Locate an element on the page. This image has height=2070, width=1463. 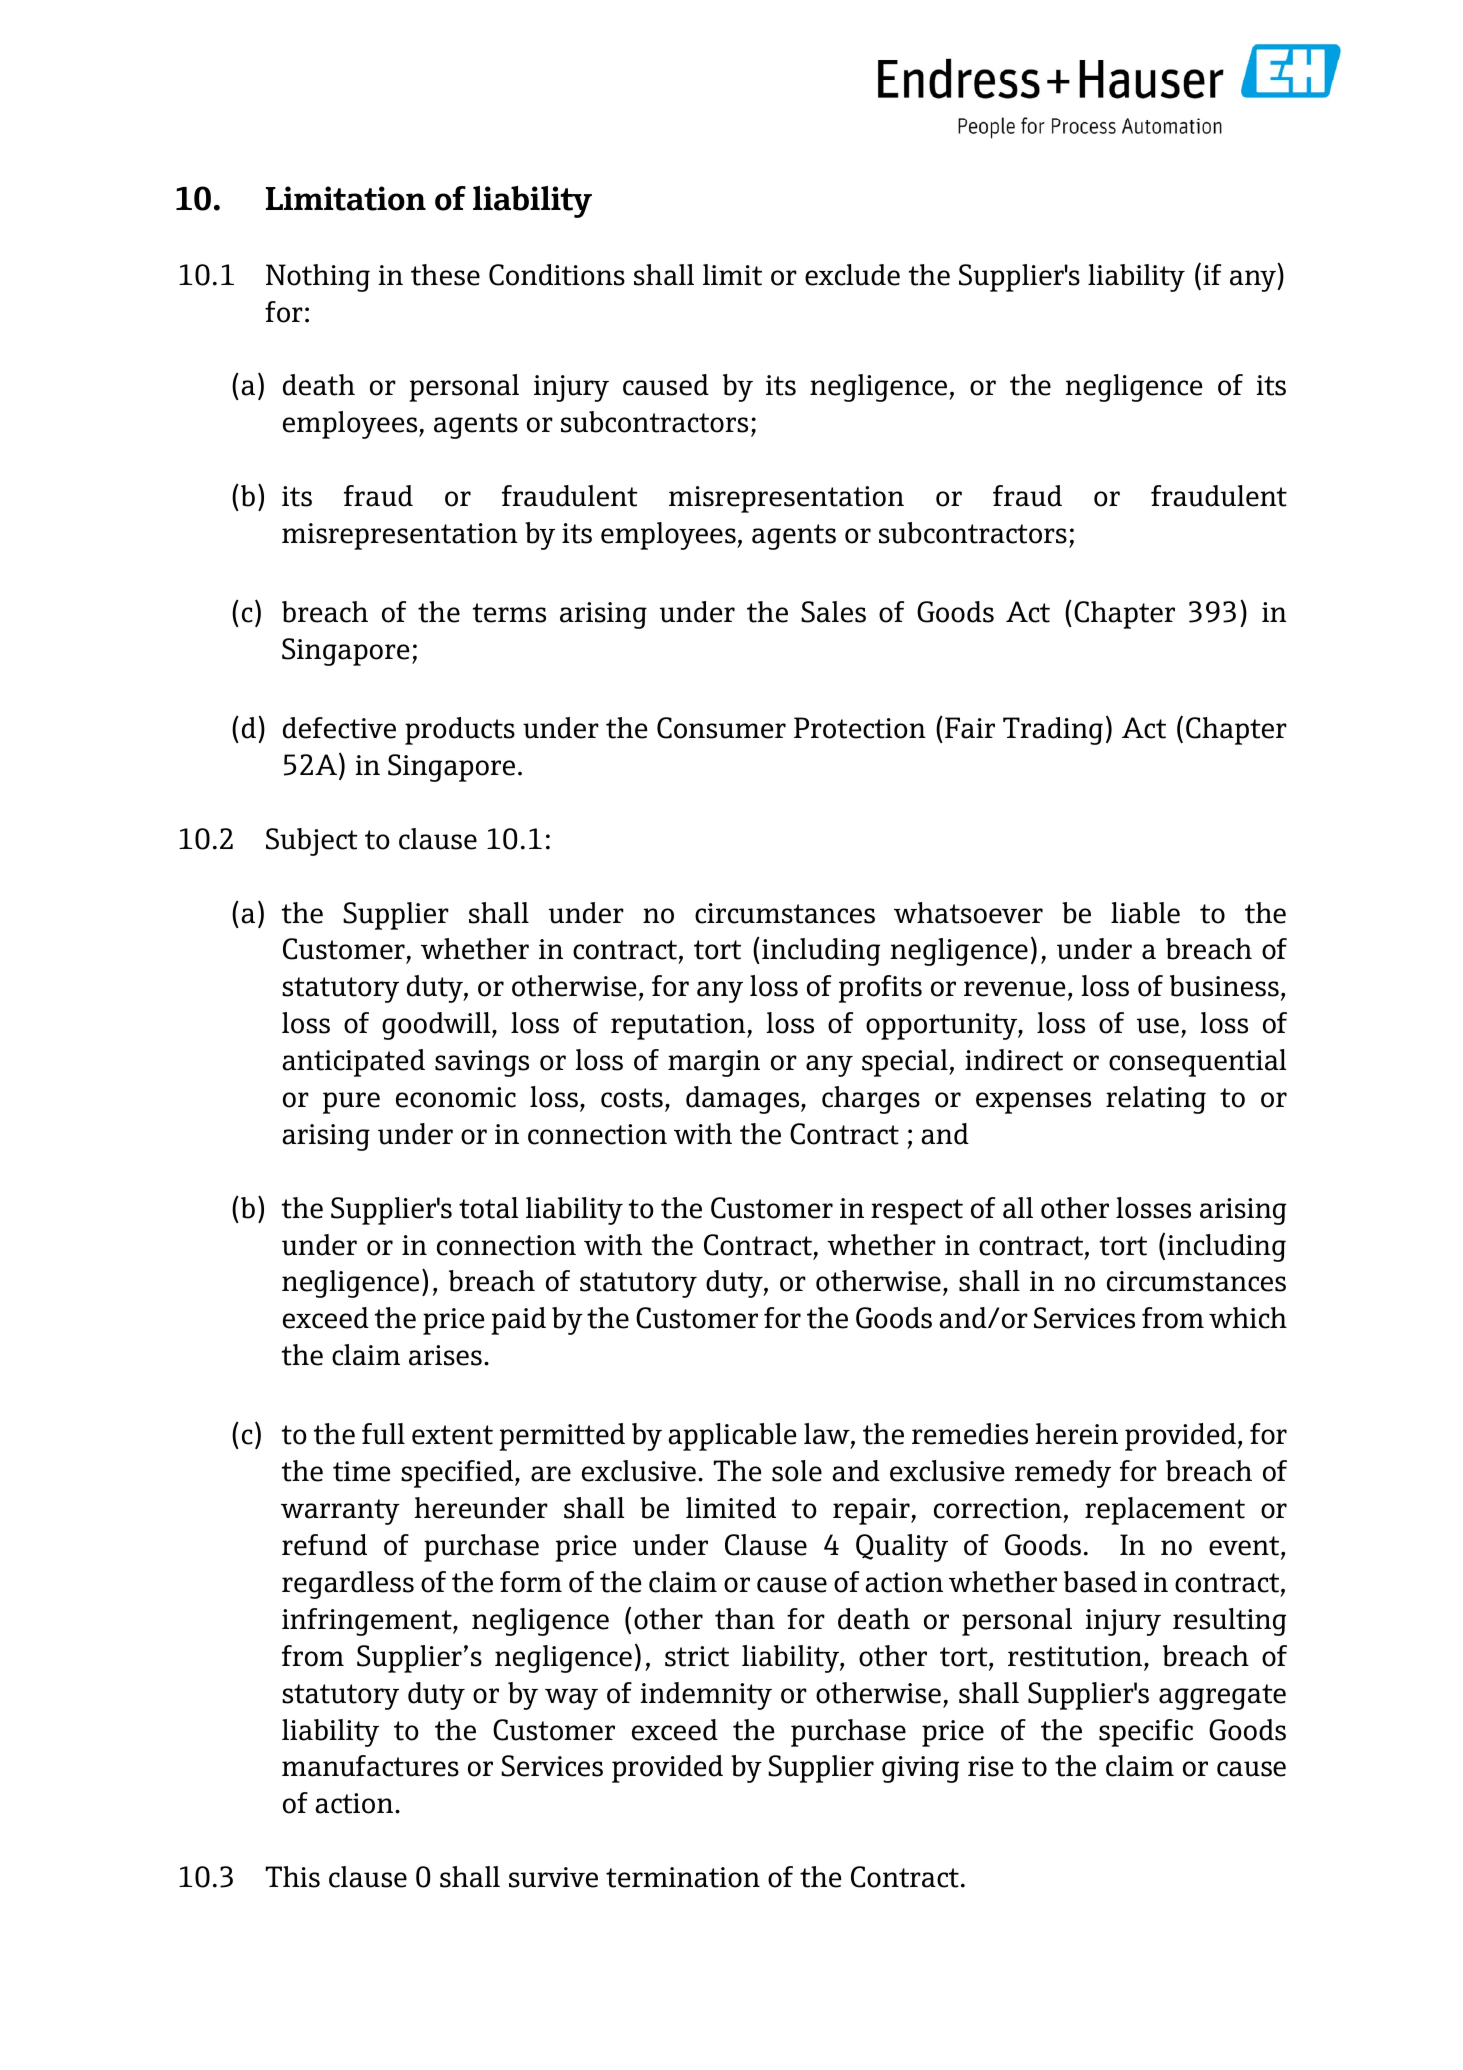
termination is located at coordinates (683, 1877).
